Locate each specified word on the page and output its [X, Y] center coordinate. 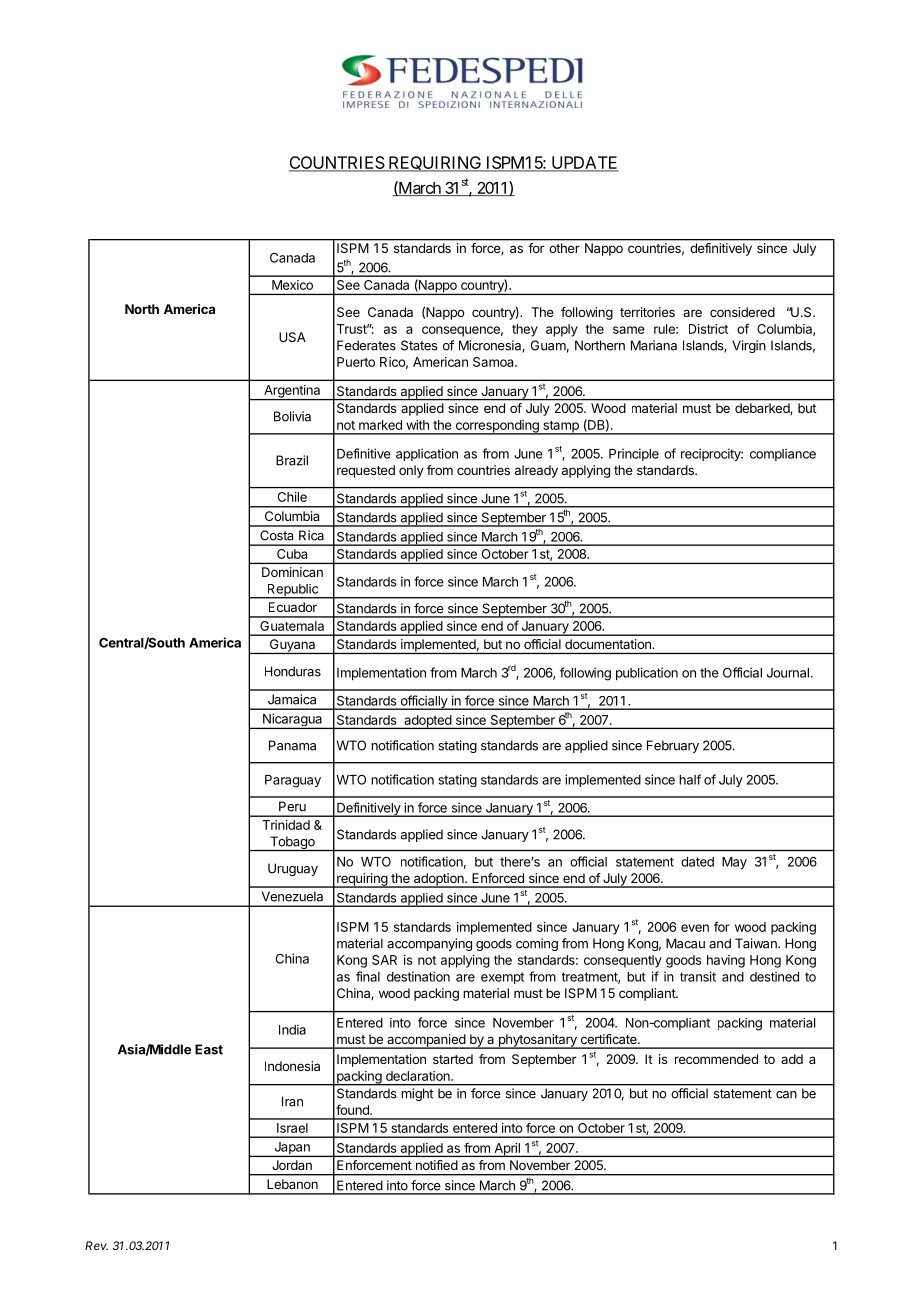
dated [697, 862]
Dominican [292, 572]
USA [292, 337]
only [411, 471]
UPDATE [584, 163]
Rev [96, 1245]
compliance [783, 454]
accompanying [429, 944]
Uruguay [293, 869]
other [565, 248]
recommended [716, 1059]
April [507, 1150]
